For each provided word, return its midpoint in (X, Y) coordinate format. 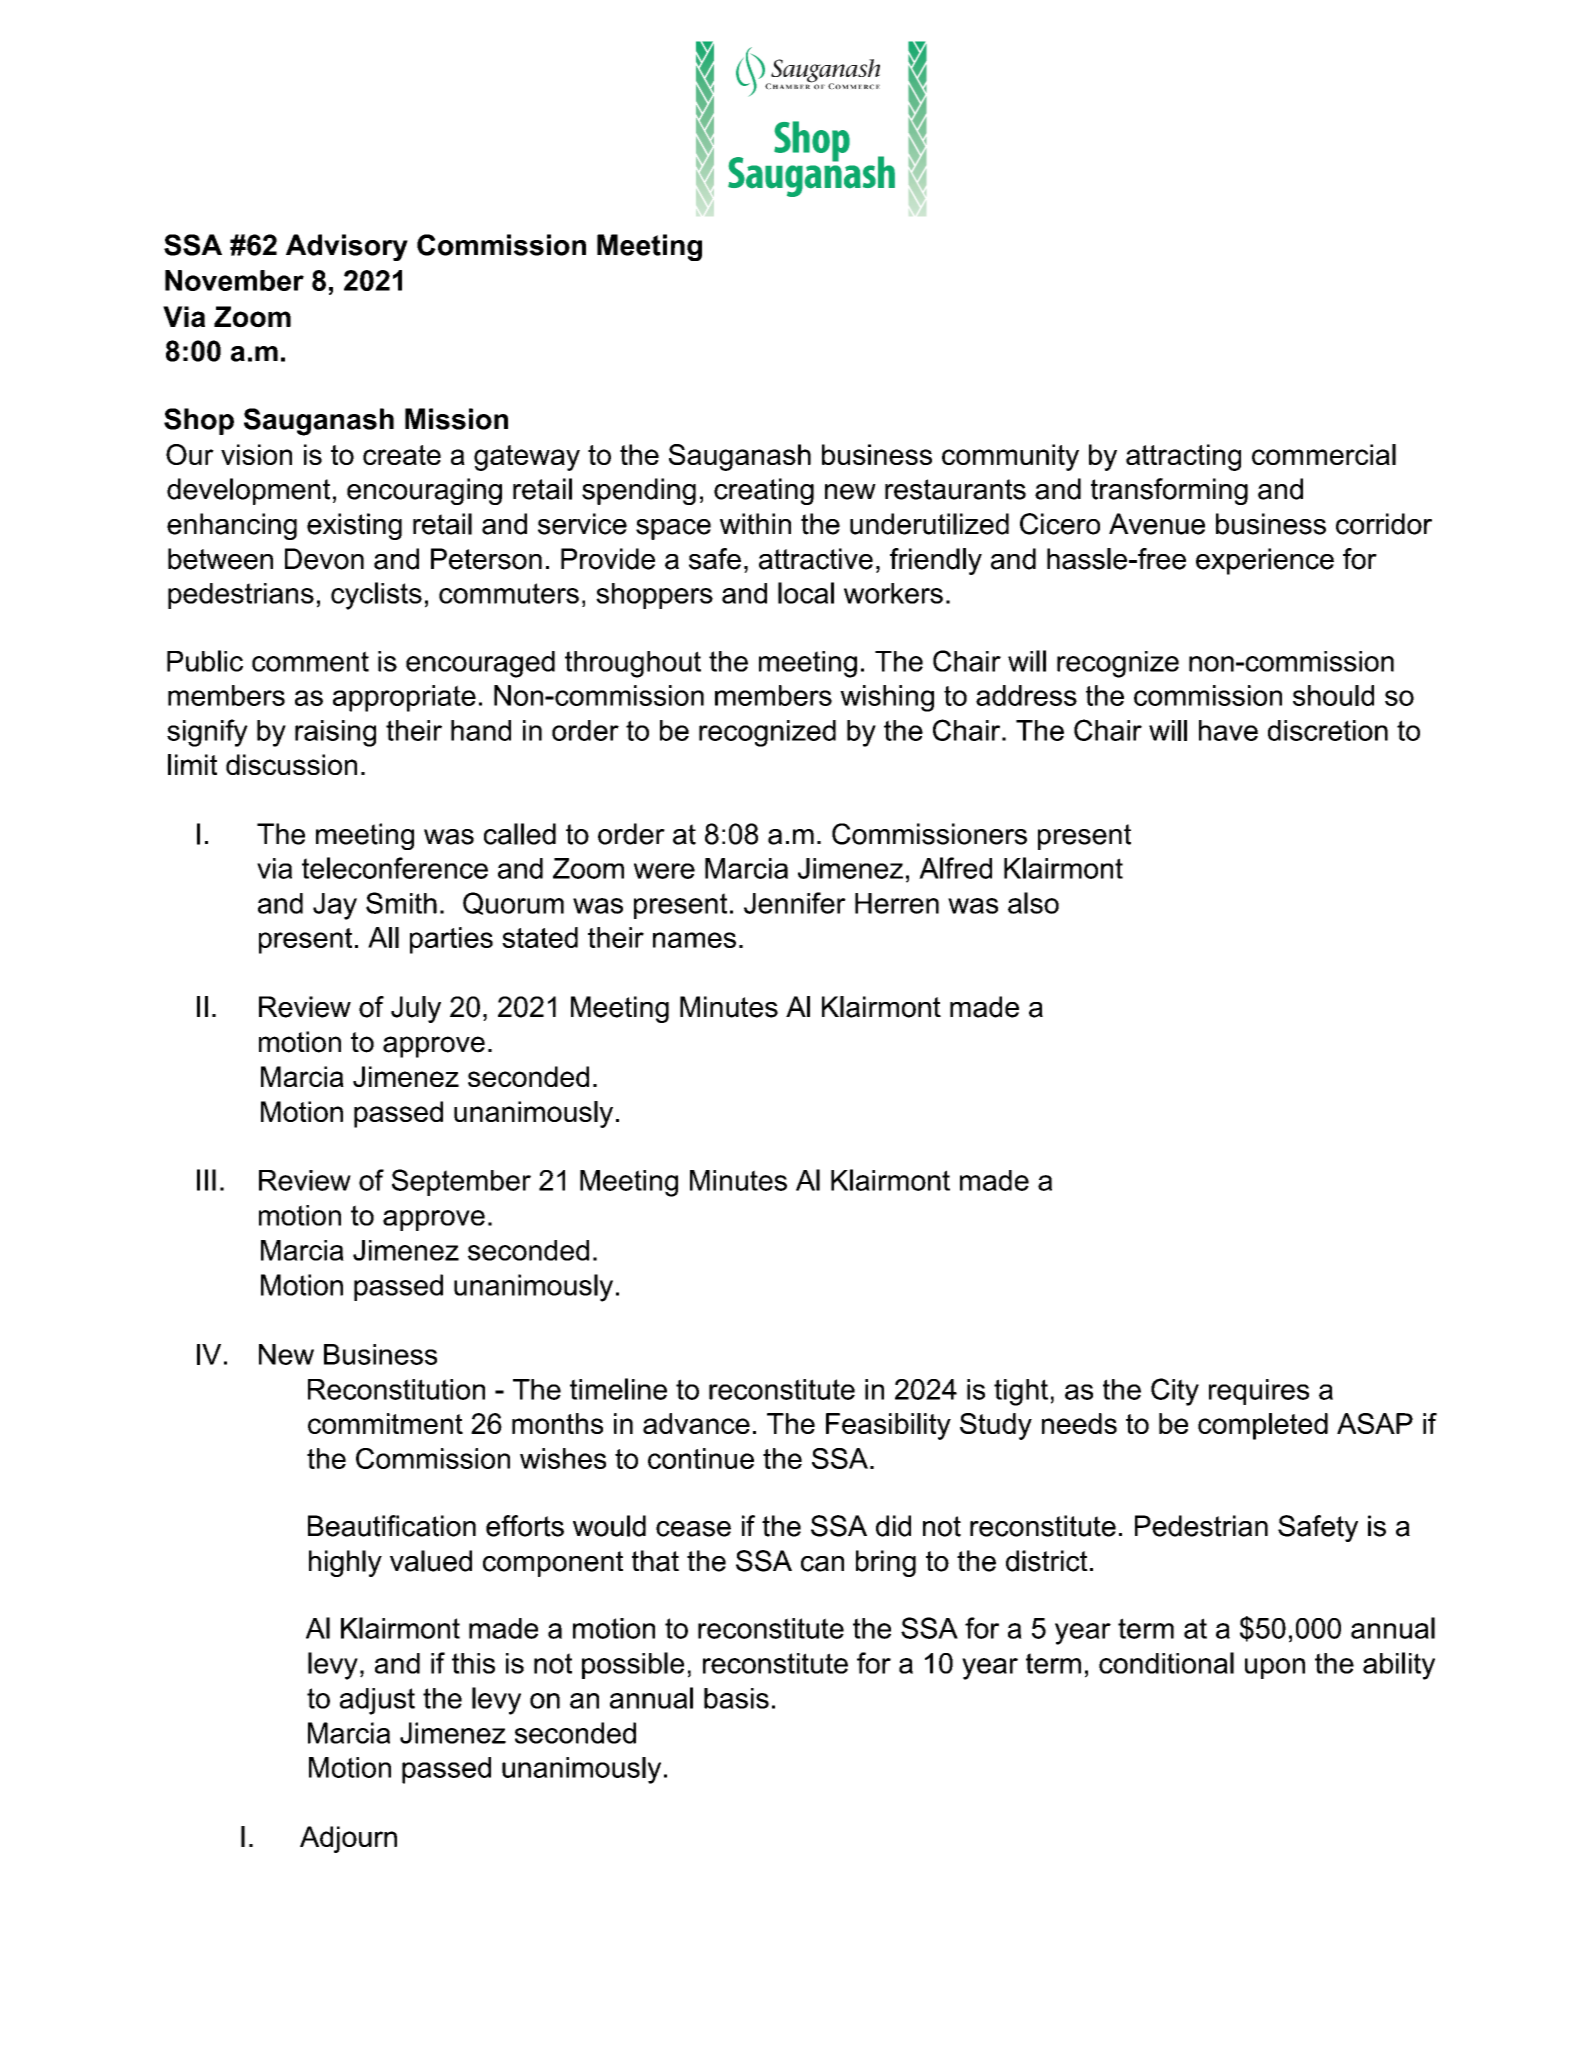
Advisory (347, 247)
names (694, 940)
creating (764, 491)
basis (736, 1698)
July (416, 1009)
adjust (377, 1701)
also (1033, 903)
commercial (1324, 454)
